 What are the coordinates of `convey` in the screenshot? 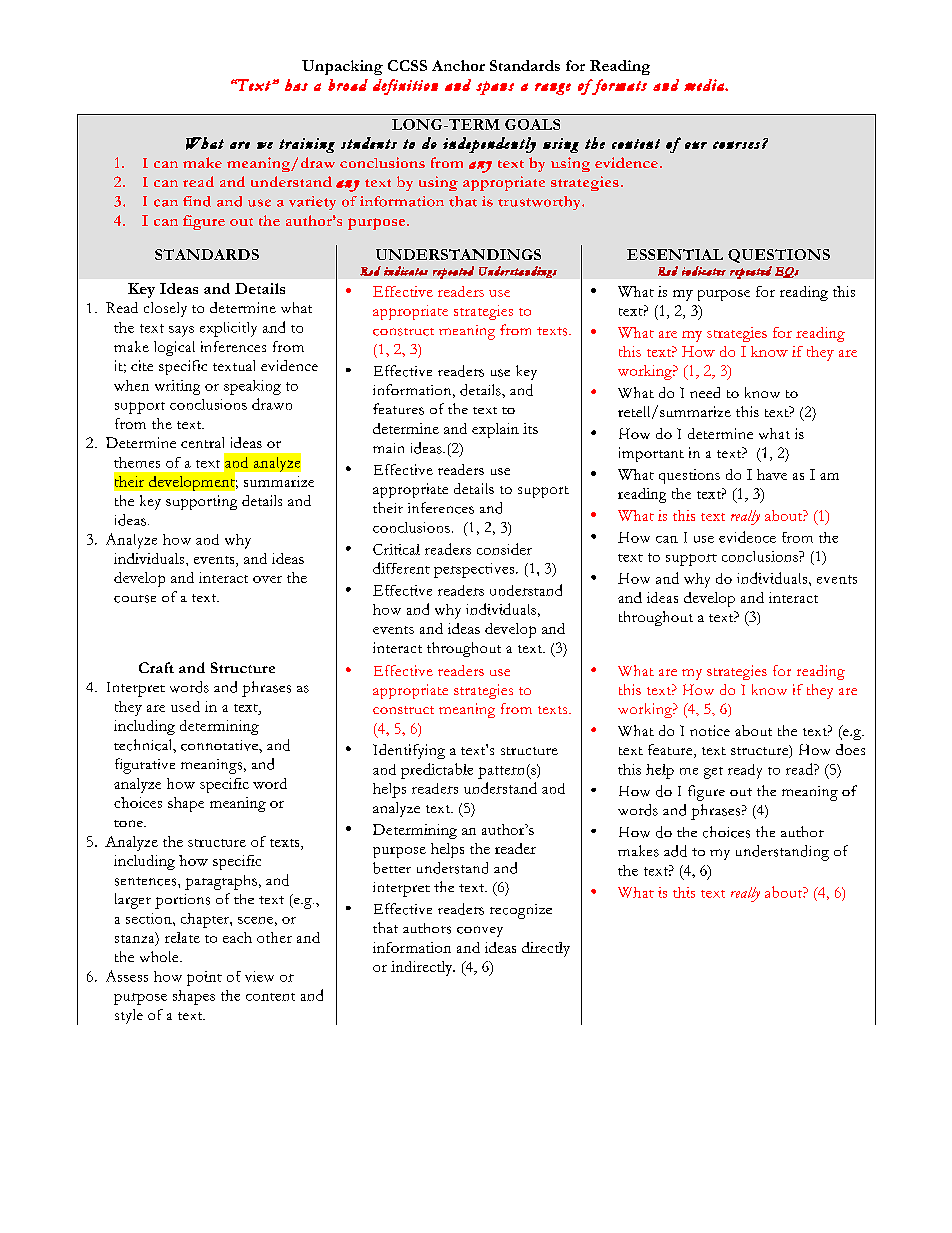 It's located at (480, 931).
